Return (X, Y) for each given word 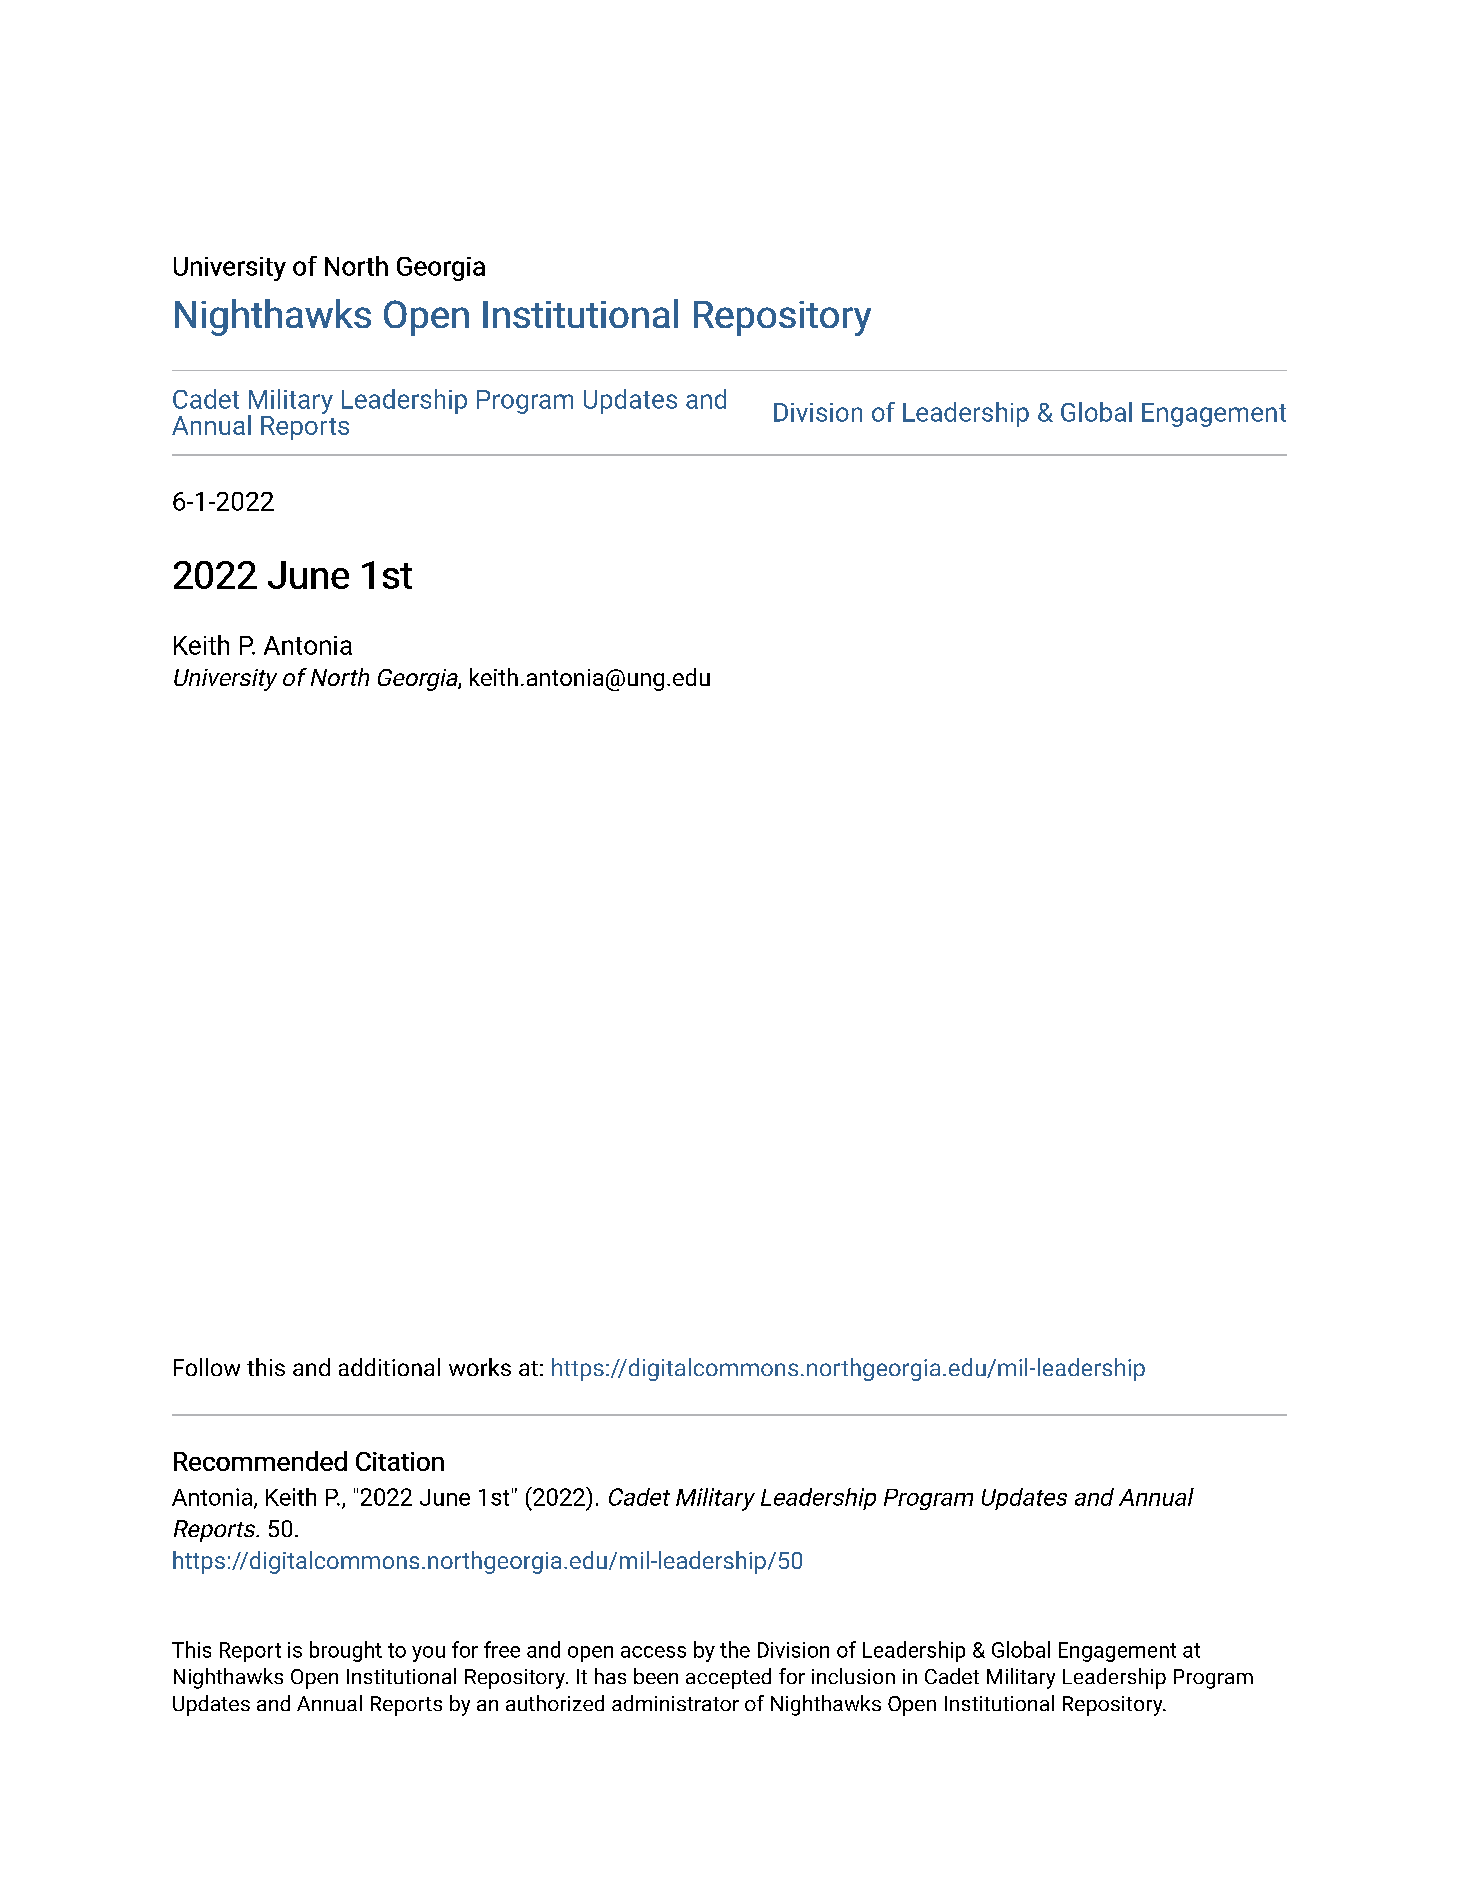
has (610, 1676)
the (735, 1649)
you (428, 1654)
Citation (400, 1461)
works (480, 1367)
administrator (675, 1703)
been (656, 1676)
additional (389, 1367)
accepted (728, 1678)
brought (346, 1651)
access (653, 1652)
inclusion (853, 1676)
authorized (555, 1703)
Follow (207, 1367)
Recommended (260, 1461)
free (502, 1649)
